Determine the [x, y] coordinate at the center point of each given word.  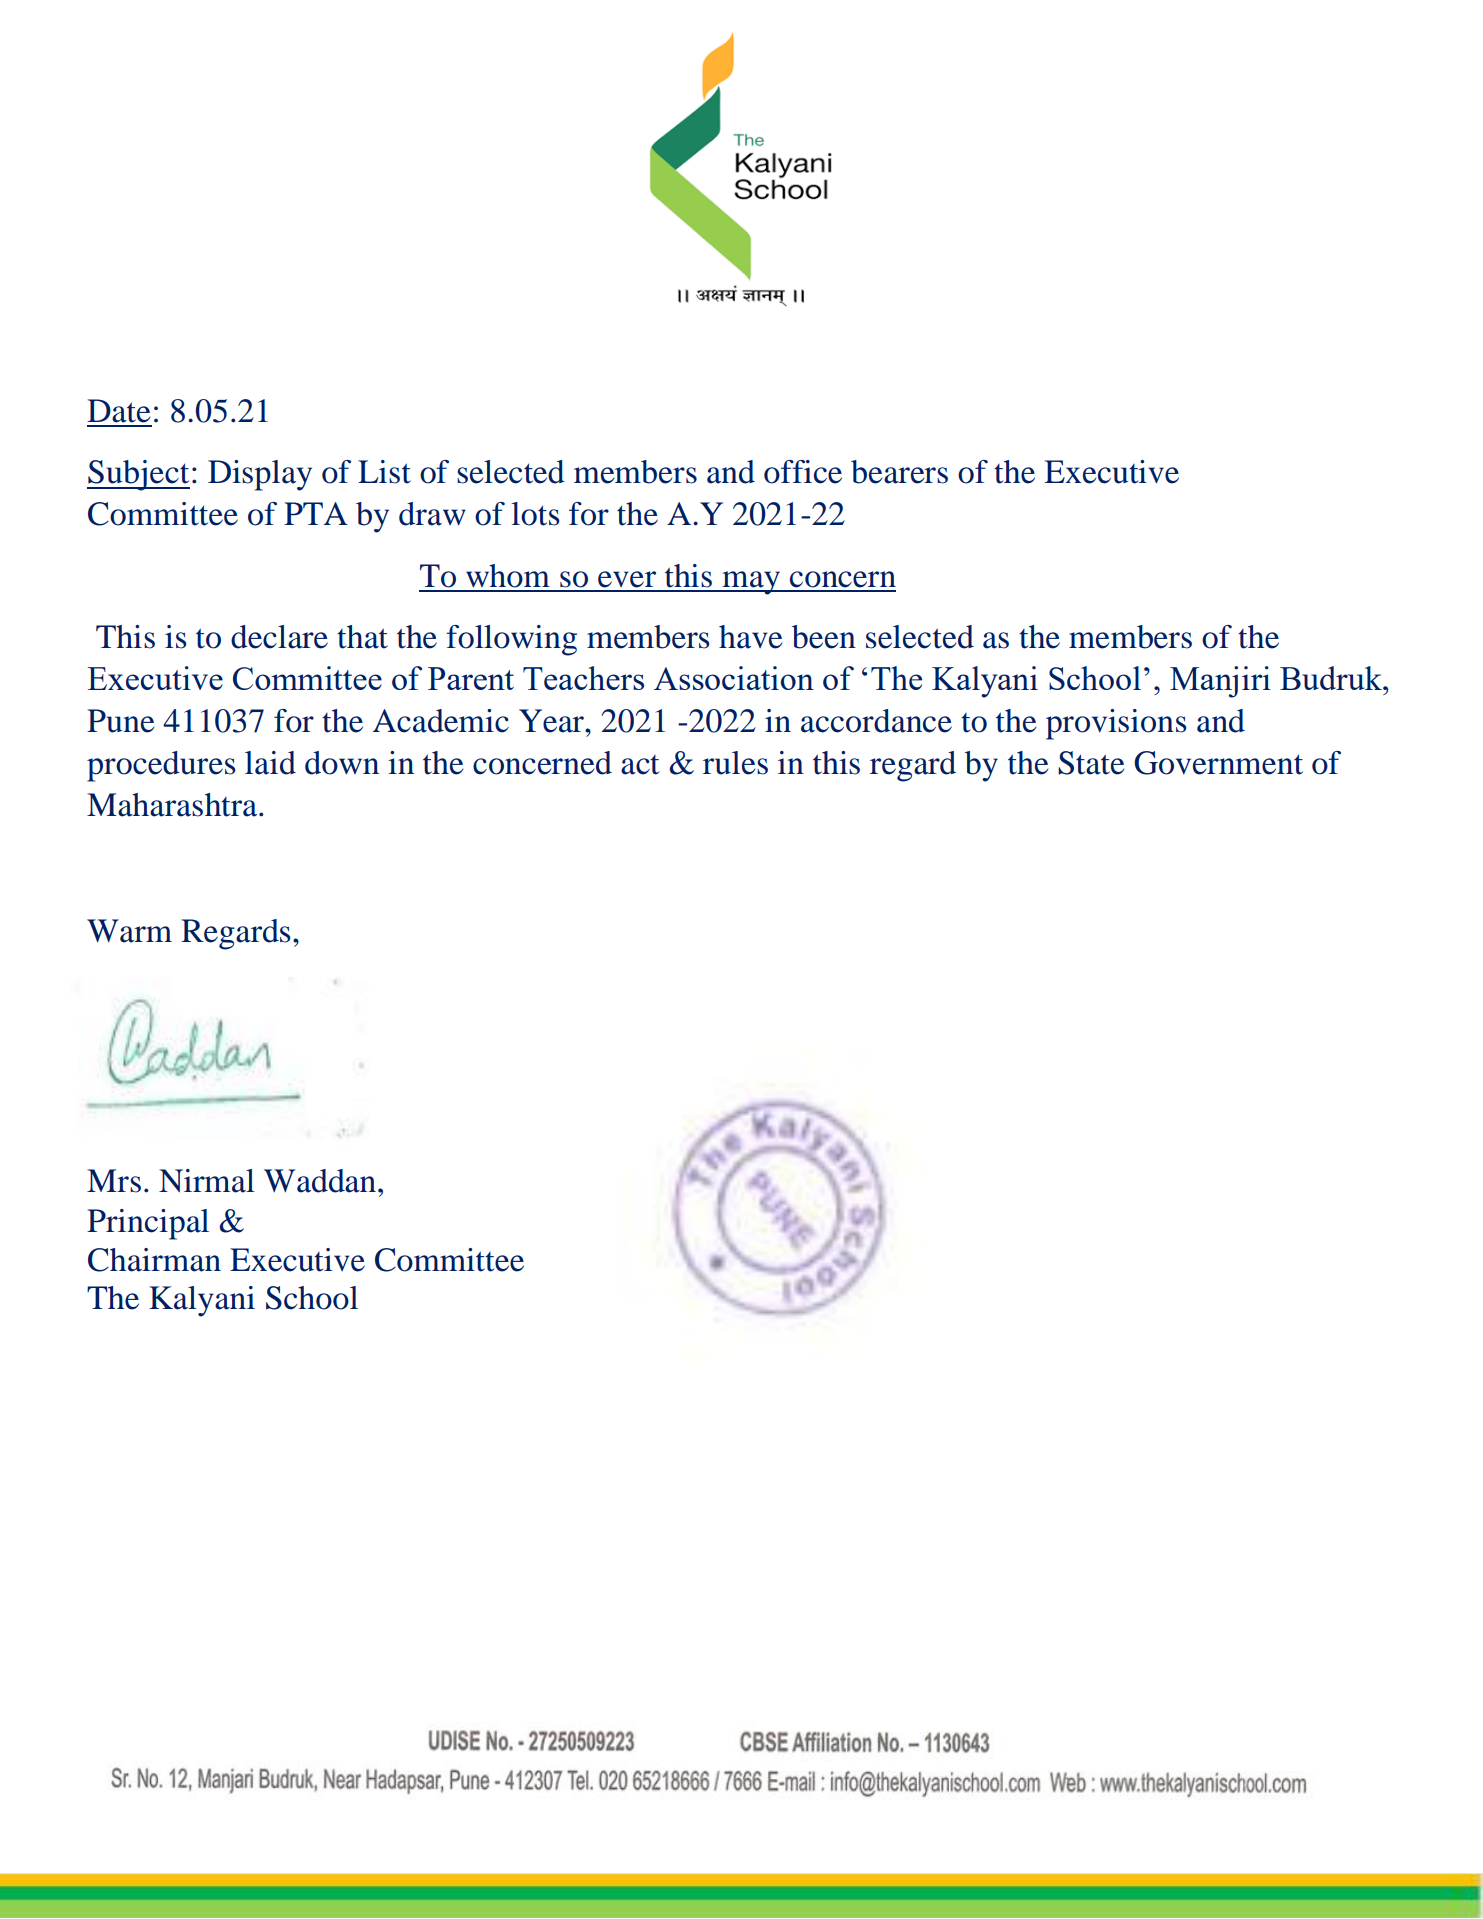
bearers [899, 472]
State [1091, 763]
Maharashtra [173, 805]
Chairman [154, 1260]
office [803, 472]
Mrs [114, 1181]
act [640, 765]
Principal [148, 1224]
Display [260, 475]
